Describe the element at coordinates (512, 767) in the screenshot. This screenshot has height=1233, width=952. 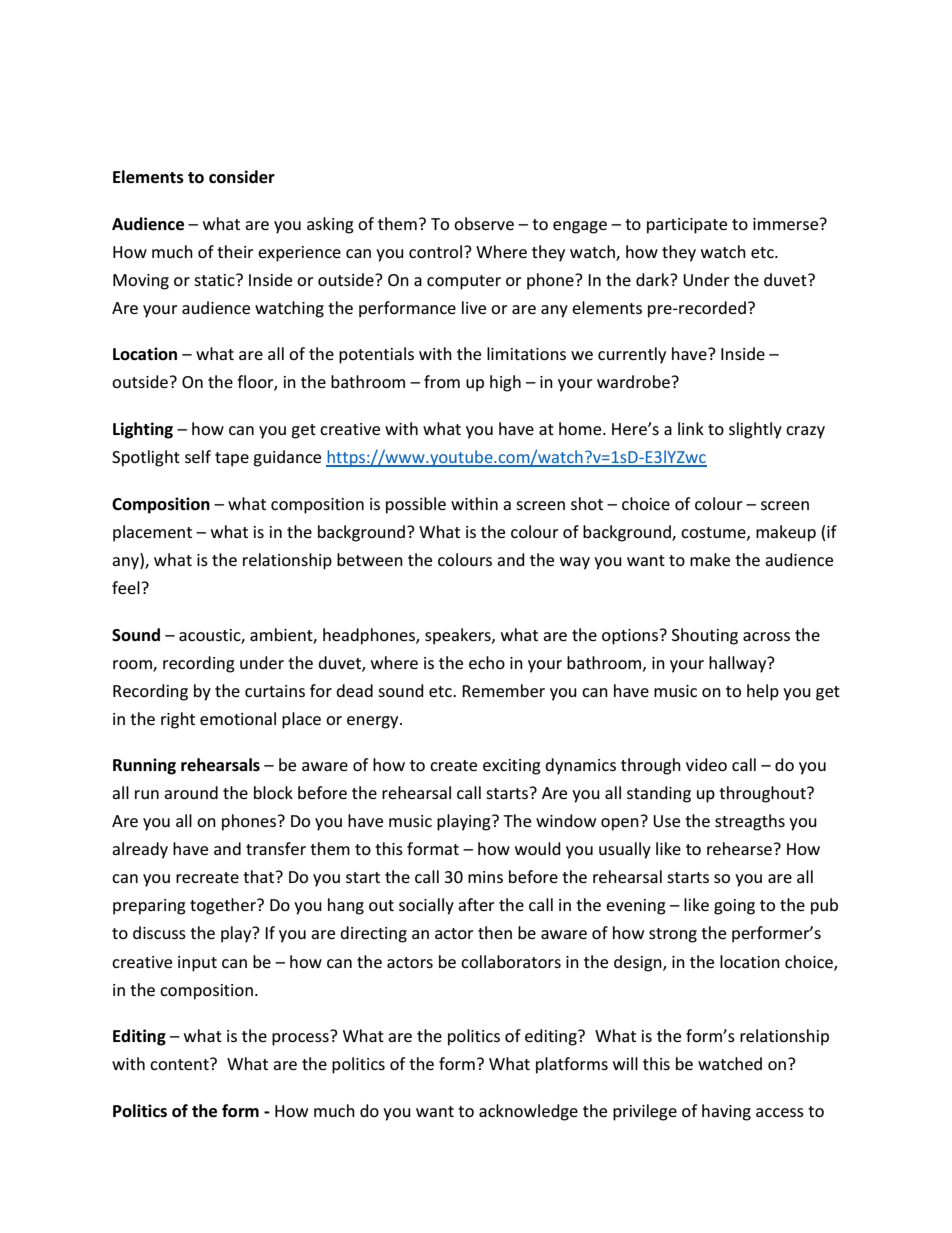
I see `exciting` at that location.
